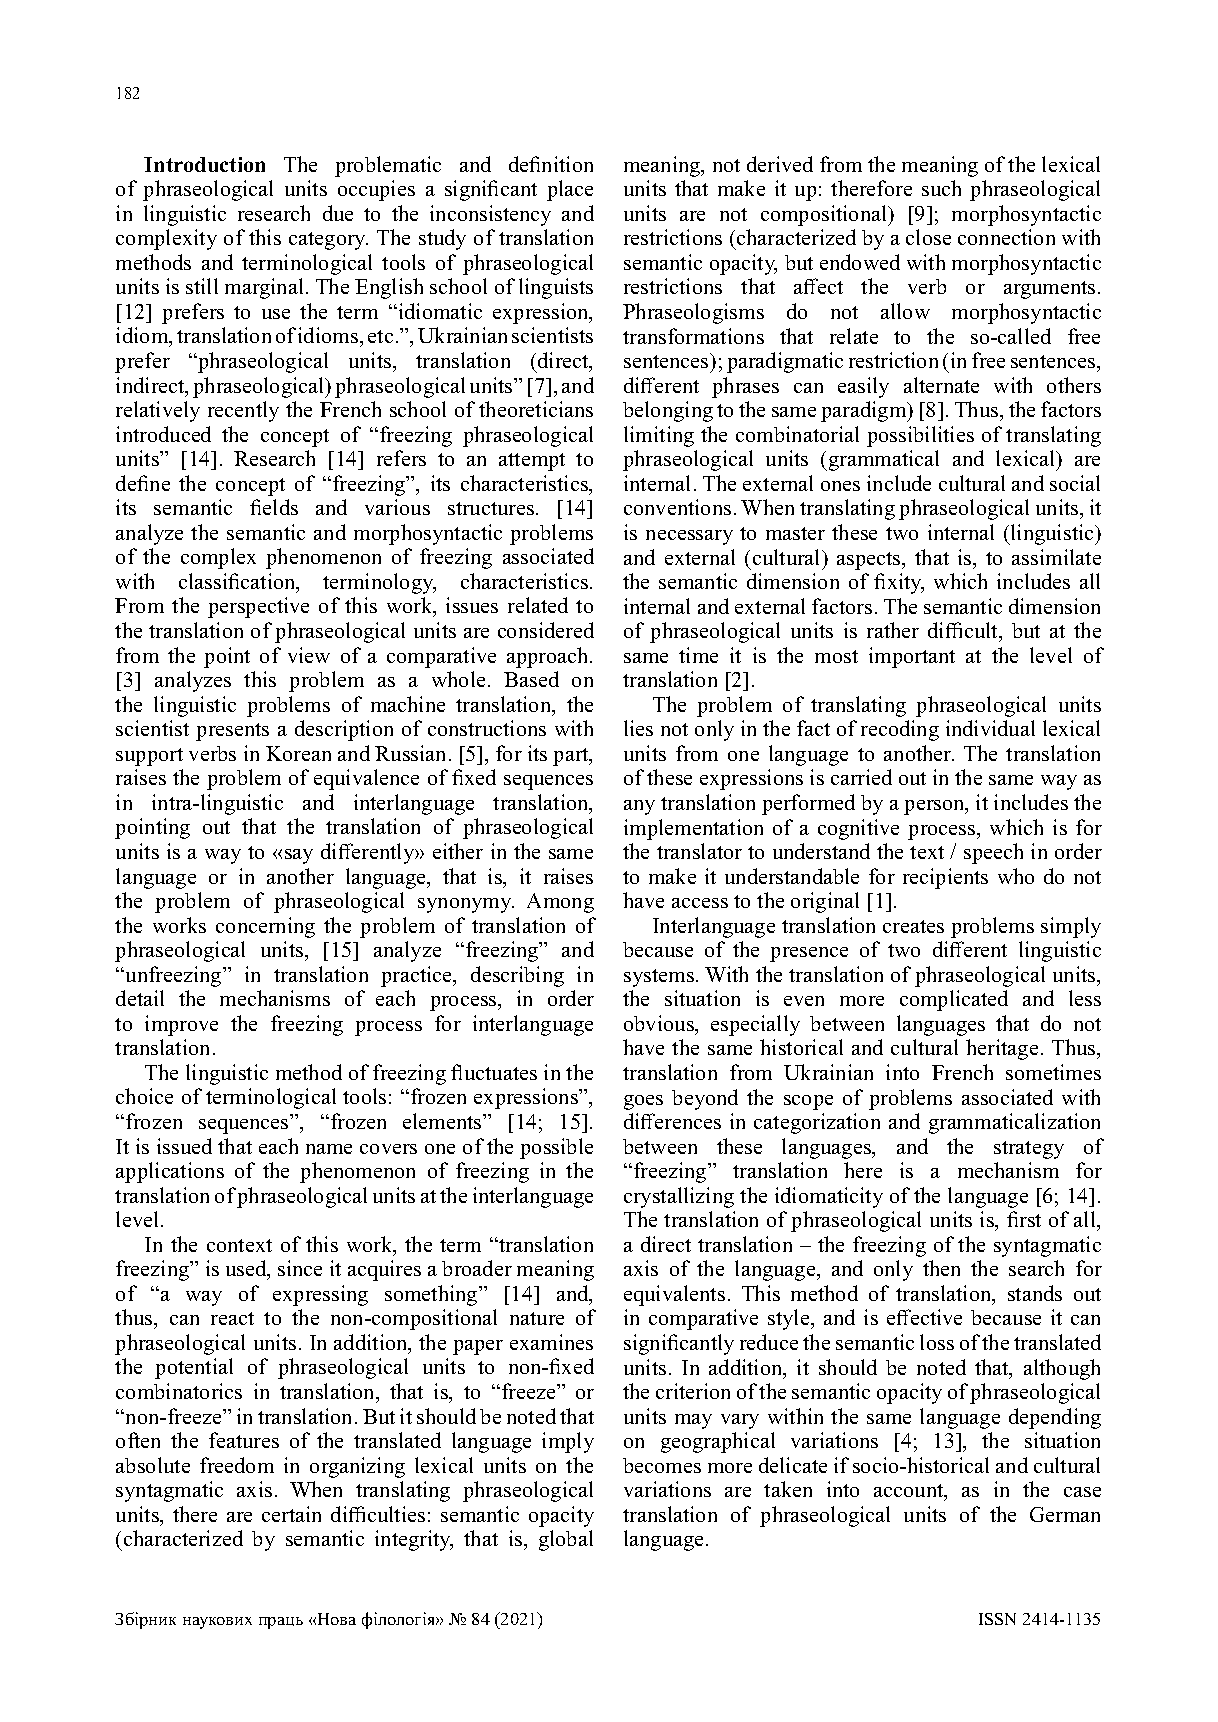 This page has width=1218, height=1722. I want to click on used, so click(247, 1270).
